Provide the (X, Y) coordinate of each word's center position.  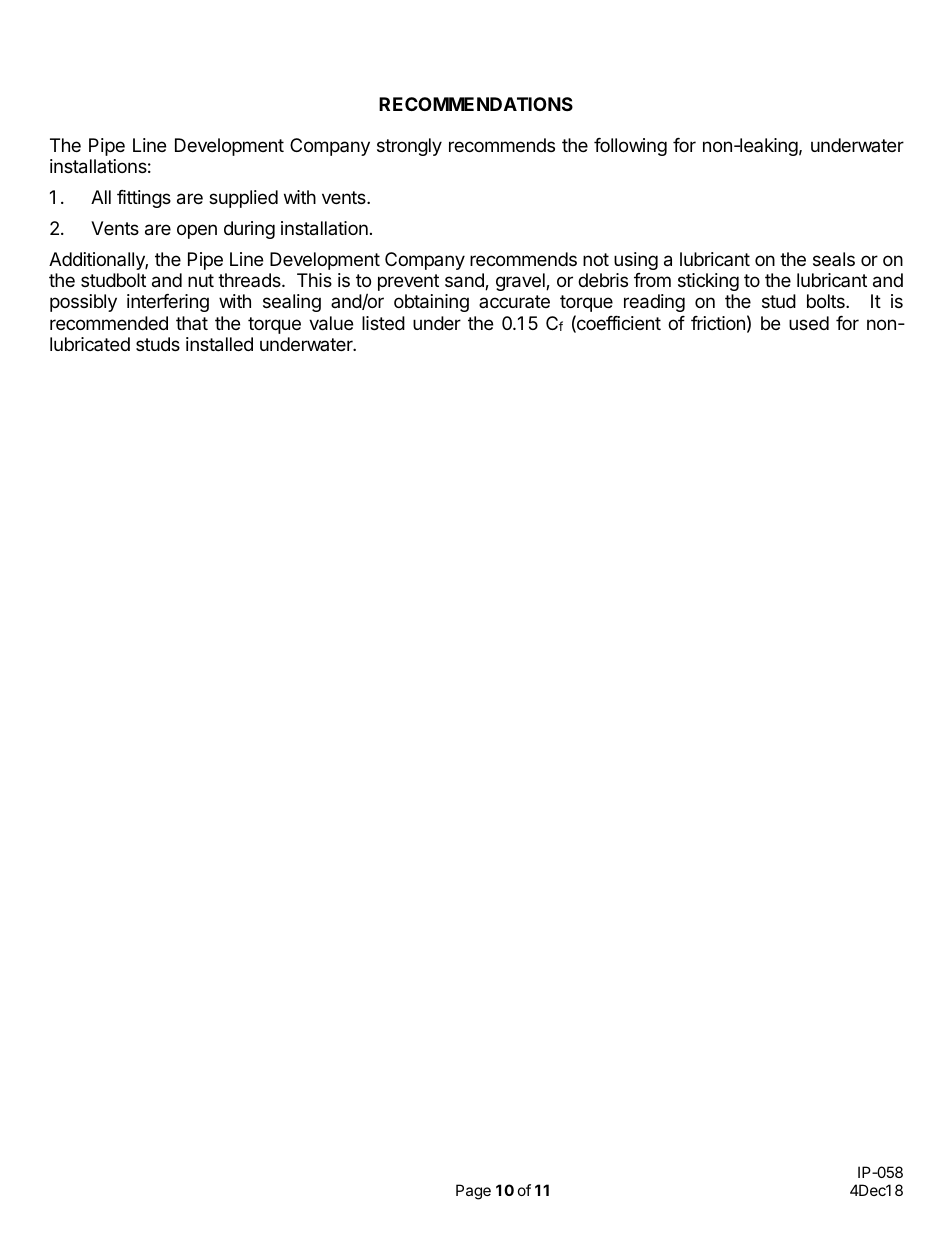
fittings (144, 199)
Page (473, 1192)
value (331, 323)
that (192, 323)
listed (383, 323)
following (630, 147)
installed (219, 344)
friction (718, 323)
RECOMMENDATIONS (476, 104)
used (809, 323)
